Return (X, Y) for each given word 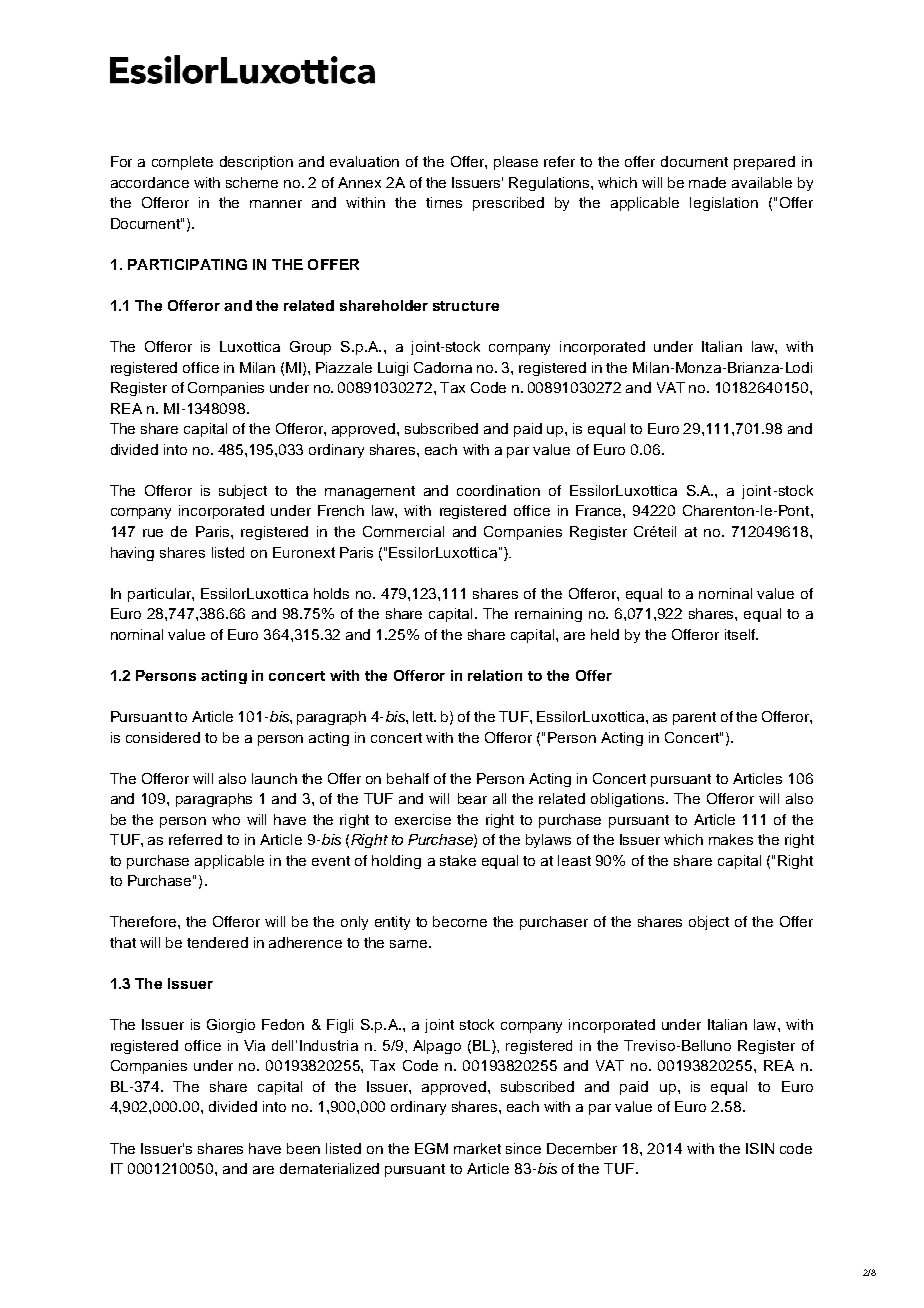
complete (182, 163)
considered (163, 737)
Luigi (393, 369)
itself (741, 634)
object (709, 923)
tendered (217, 942)
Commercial (403, 531)
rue (153, 533)
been (303, 1148)
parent (694, 718)
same (410, 944)
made (707, 182)
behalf (408, 778)
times (444, 202)
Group (310, 348)
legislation (724, 204)
